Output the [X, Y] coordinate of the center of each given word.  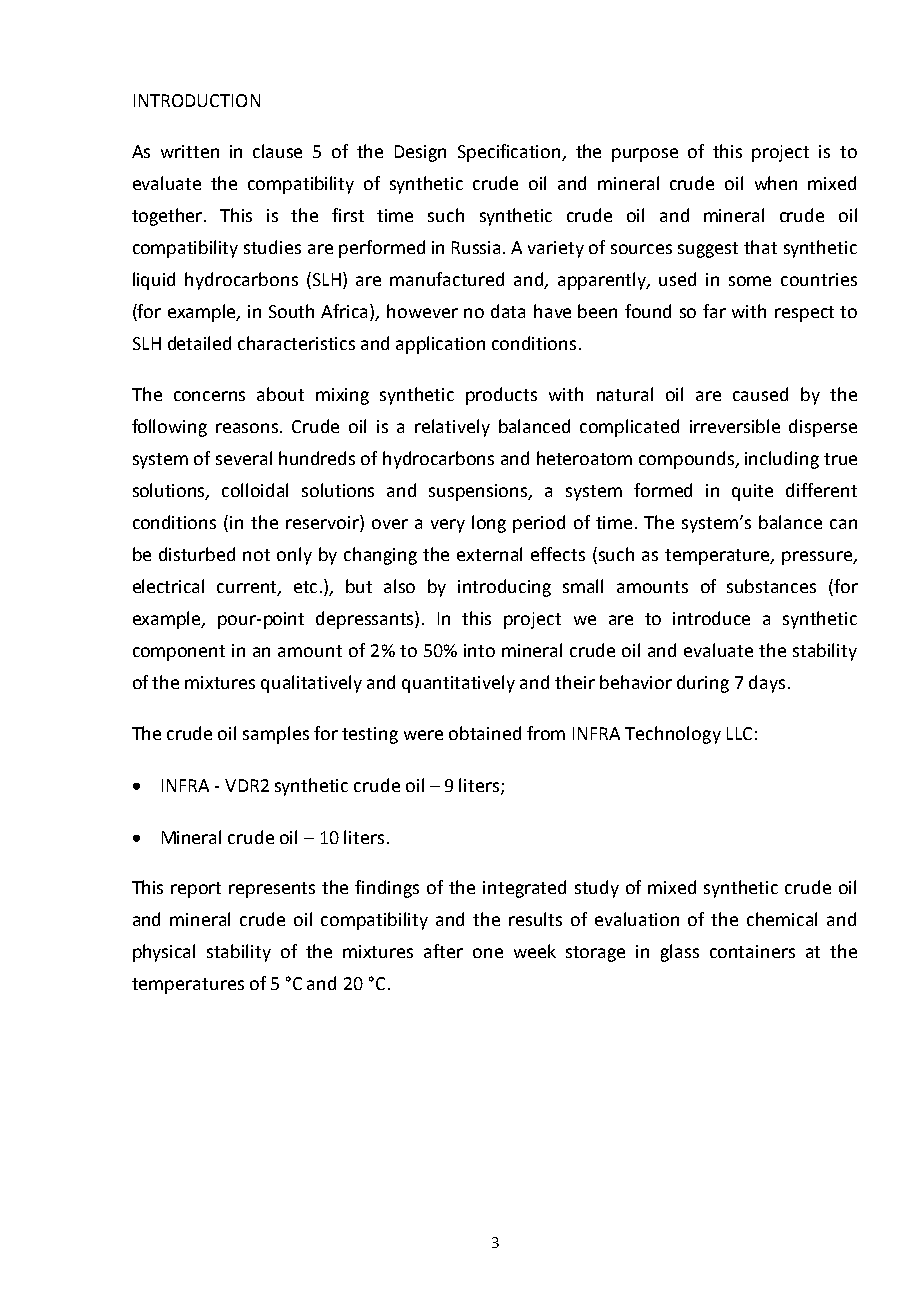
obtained [485, 733]
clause [277, 151]
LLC [739, 733]
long [489, 524]
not [256, 555]
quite [752, 492]
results [535, 919]
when [776, 183]
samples [276, 735]
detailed [199, 343]
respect [804, 314]
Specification [510, 153]
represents [272, 890]
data [508, 311]
